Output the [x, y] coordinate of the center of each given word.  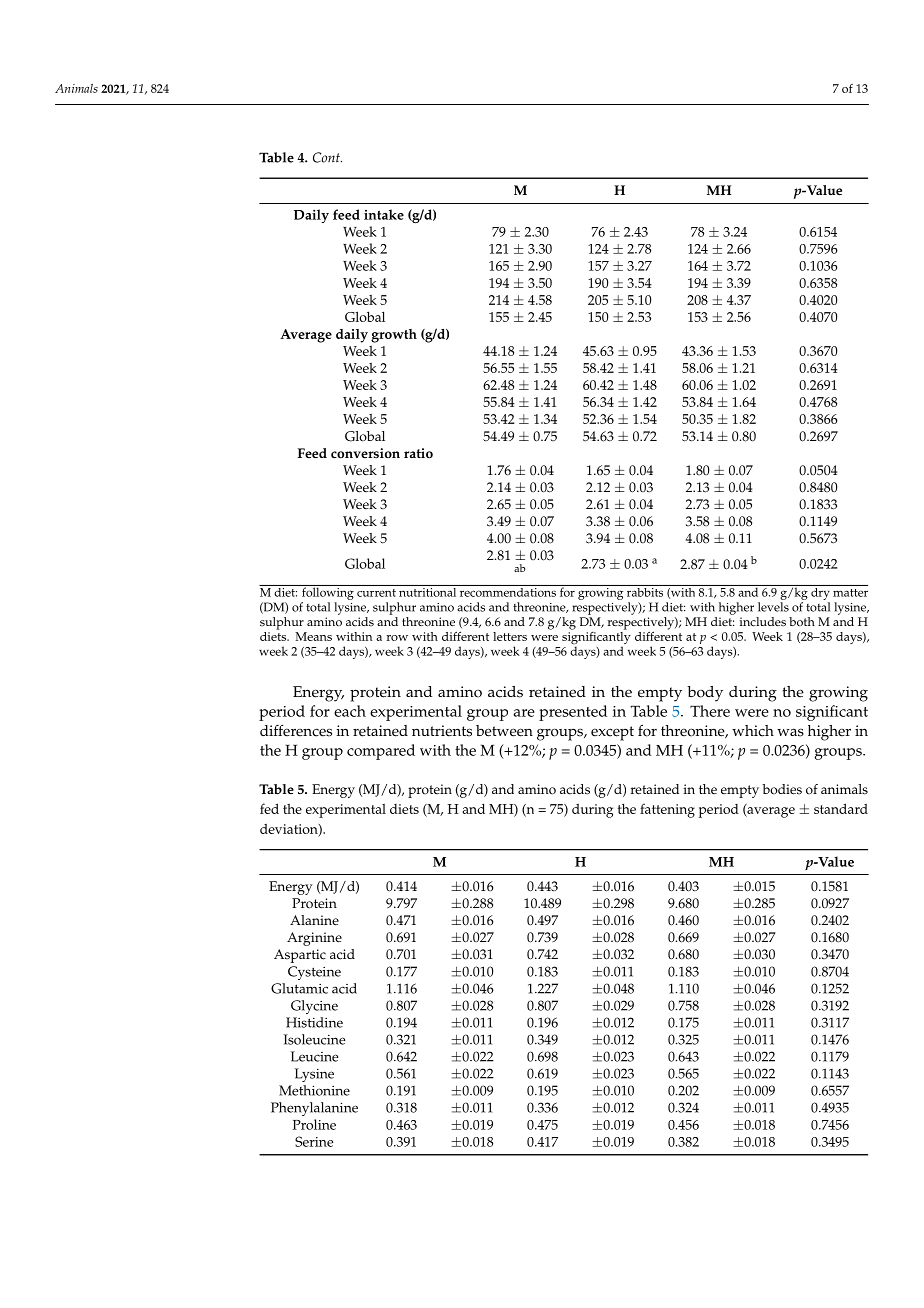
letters [510, 636]
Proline [314, 1124]
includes [763, 622]
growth [394, 336]
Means [313, 636]
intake [384, 214]
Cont [327, 157]
